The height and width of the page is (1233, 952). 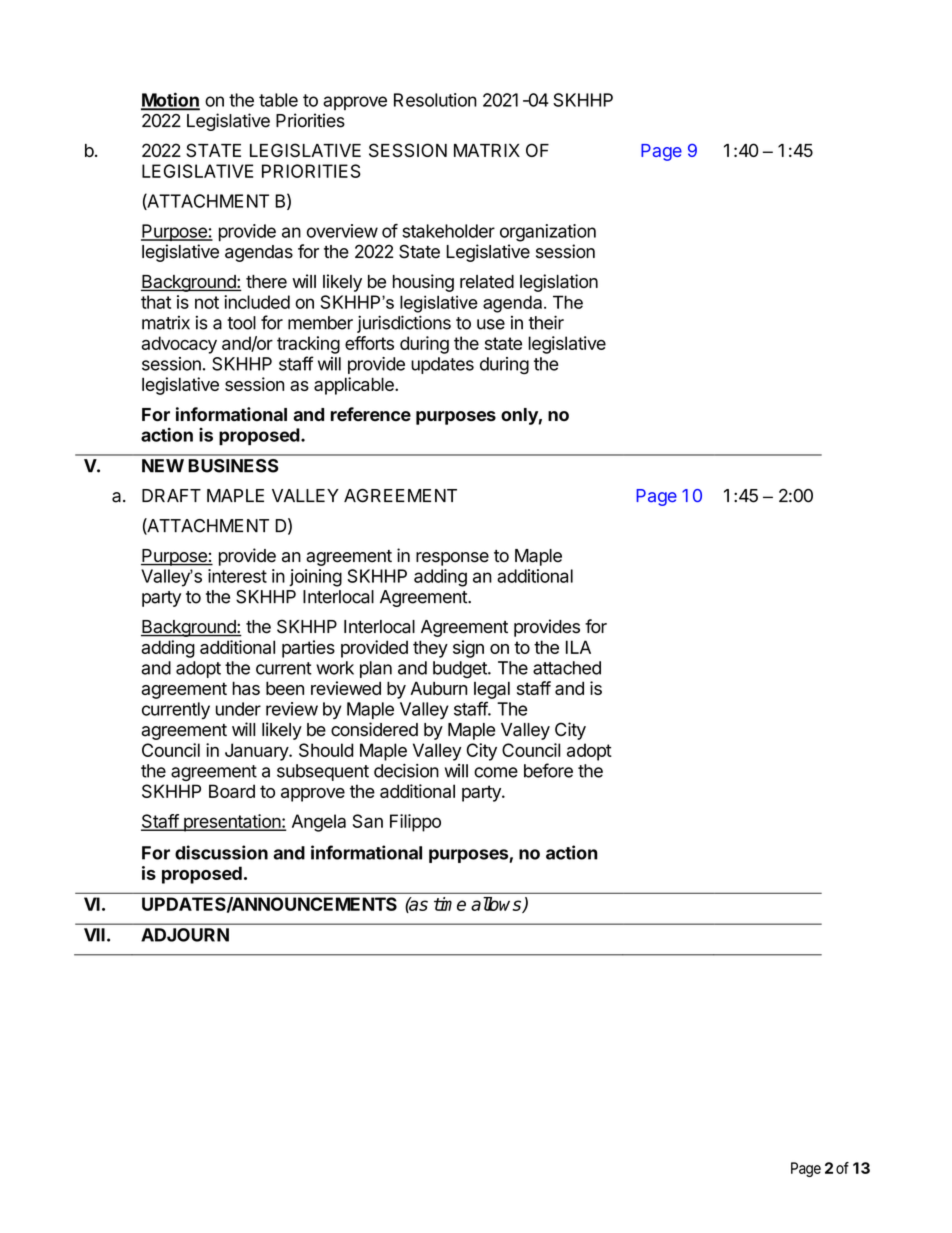 I want to click on organization, so click(x=548, y=233).
